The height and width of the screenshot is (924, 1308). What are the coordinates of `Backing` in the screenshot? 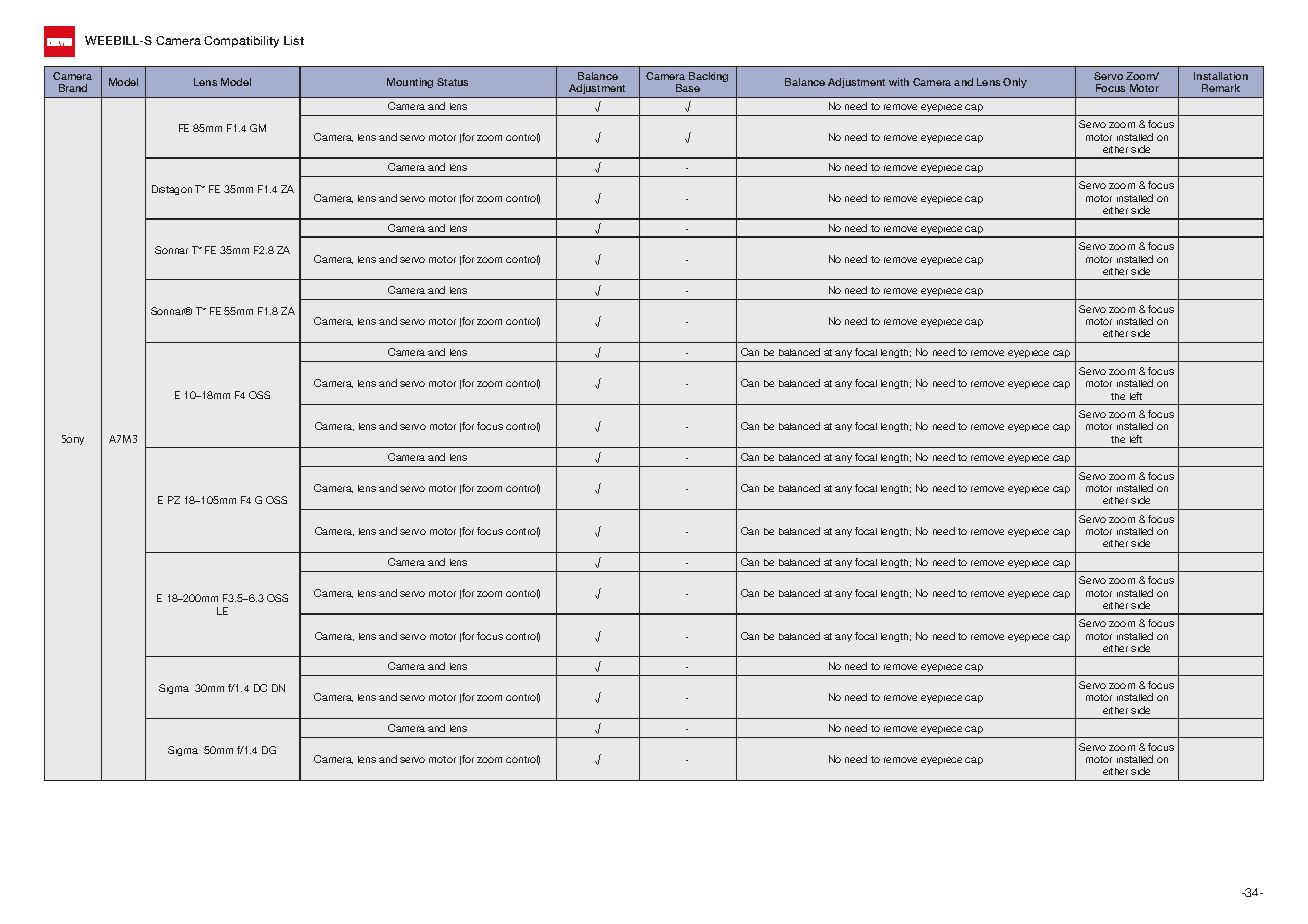 It's located at (708, 77).
